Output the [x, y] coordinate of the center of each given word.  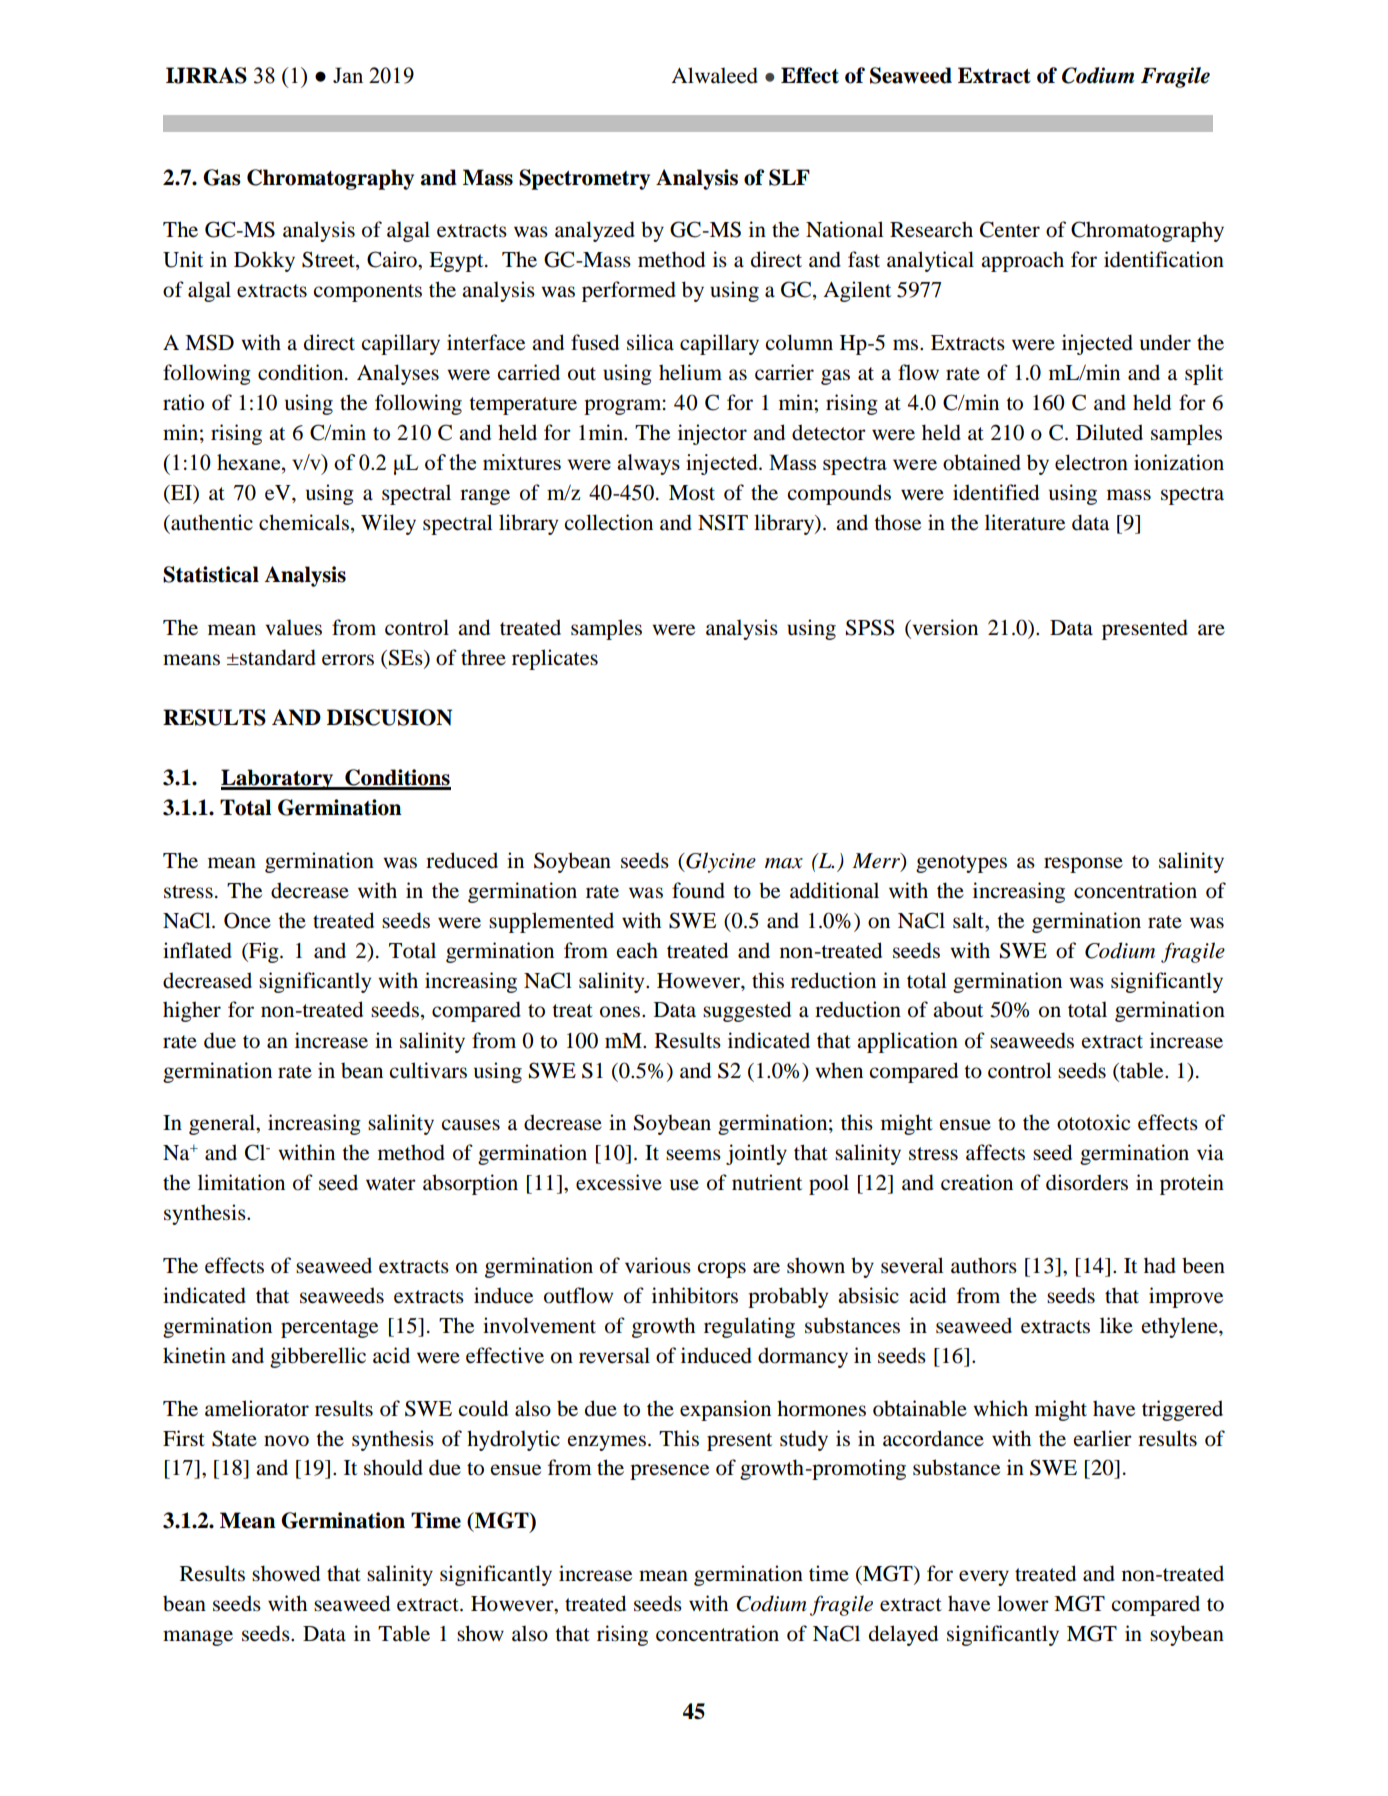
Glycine [720, 862]
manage [198, 1638]
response [1083, 865]
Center [1010, 229]
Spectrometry [584, 179]
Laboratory [278, 779]
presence [669, 1472]
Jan [348, 75]
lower [1023, 1603]
